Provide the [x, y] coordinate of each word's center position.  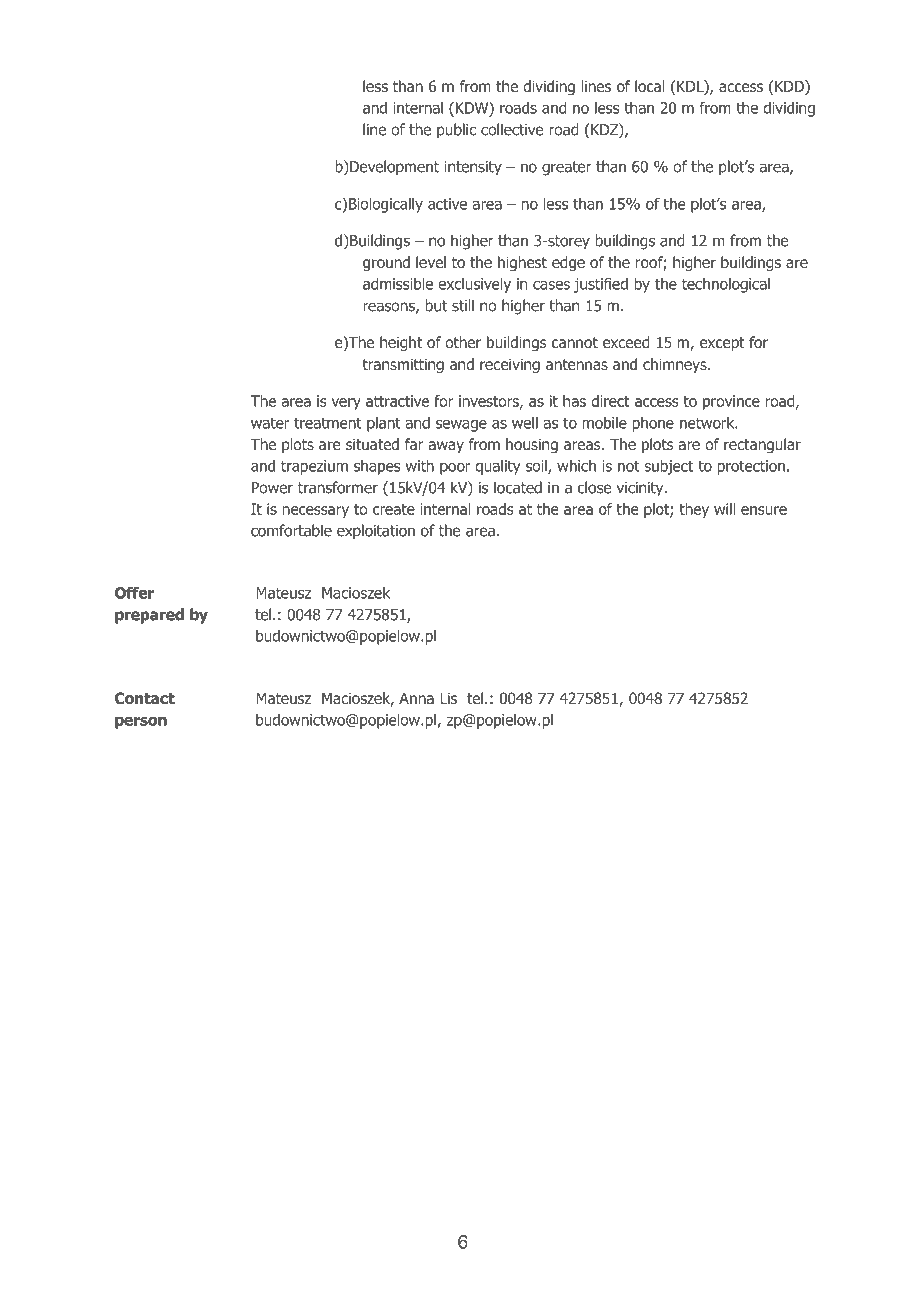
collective [512, 129]
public [456, 131]
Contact [145, 698]
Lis [448, 698]
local [649, 86]
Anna [416, 698]
